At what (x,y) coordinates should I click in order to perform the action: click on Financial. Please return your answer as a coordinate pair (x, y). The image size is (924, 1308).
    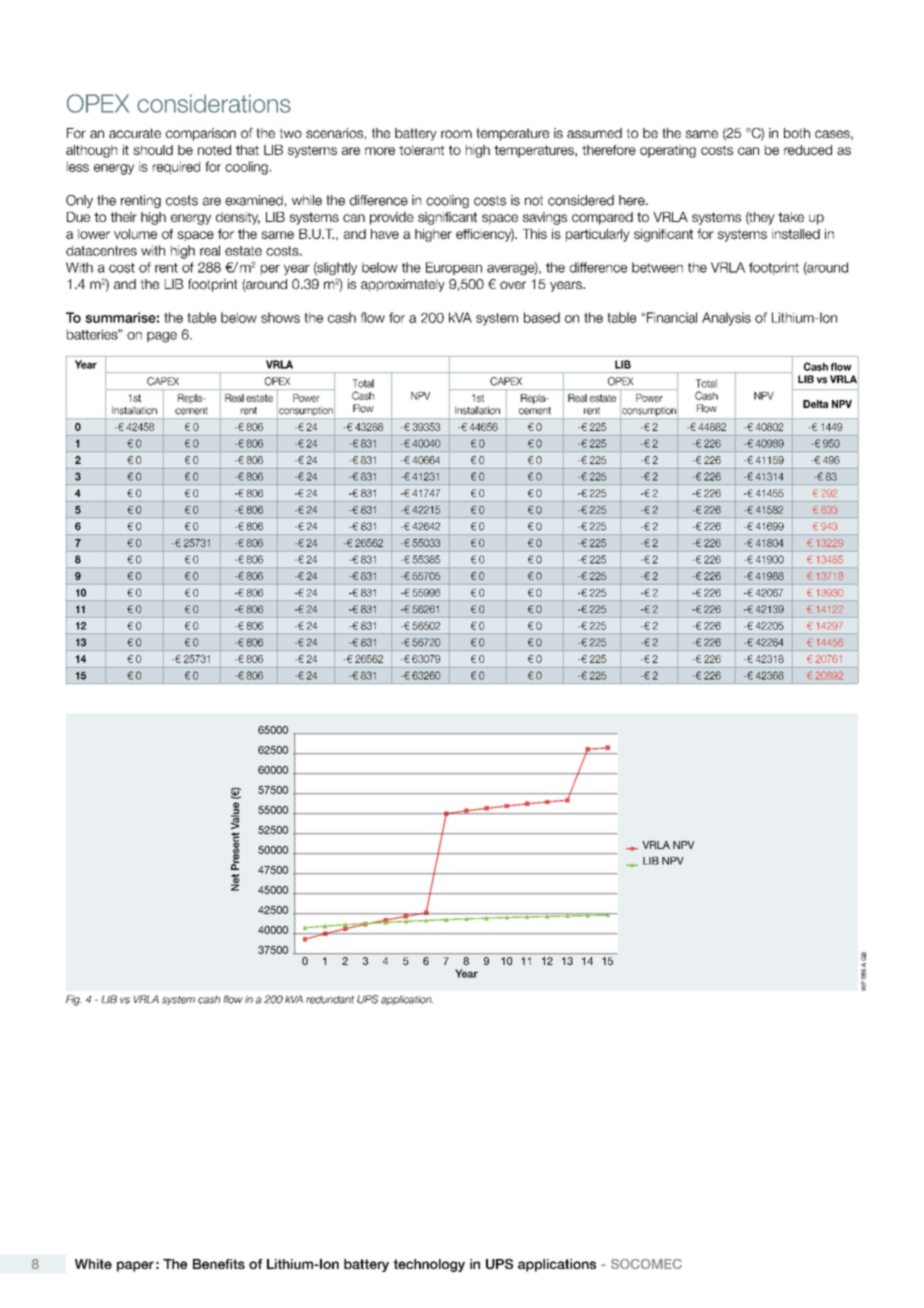
    Looking at the image, I should click on (672, 317).
